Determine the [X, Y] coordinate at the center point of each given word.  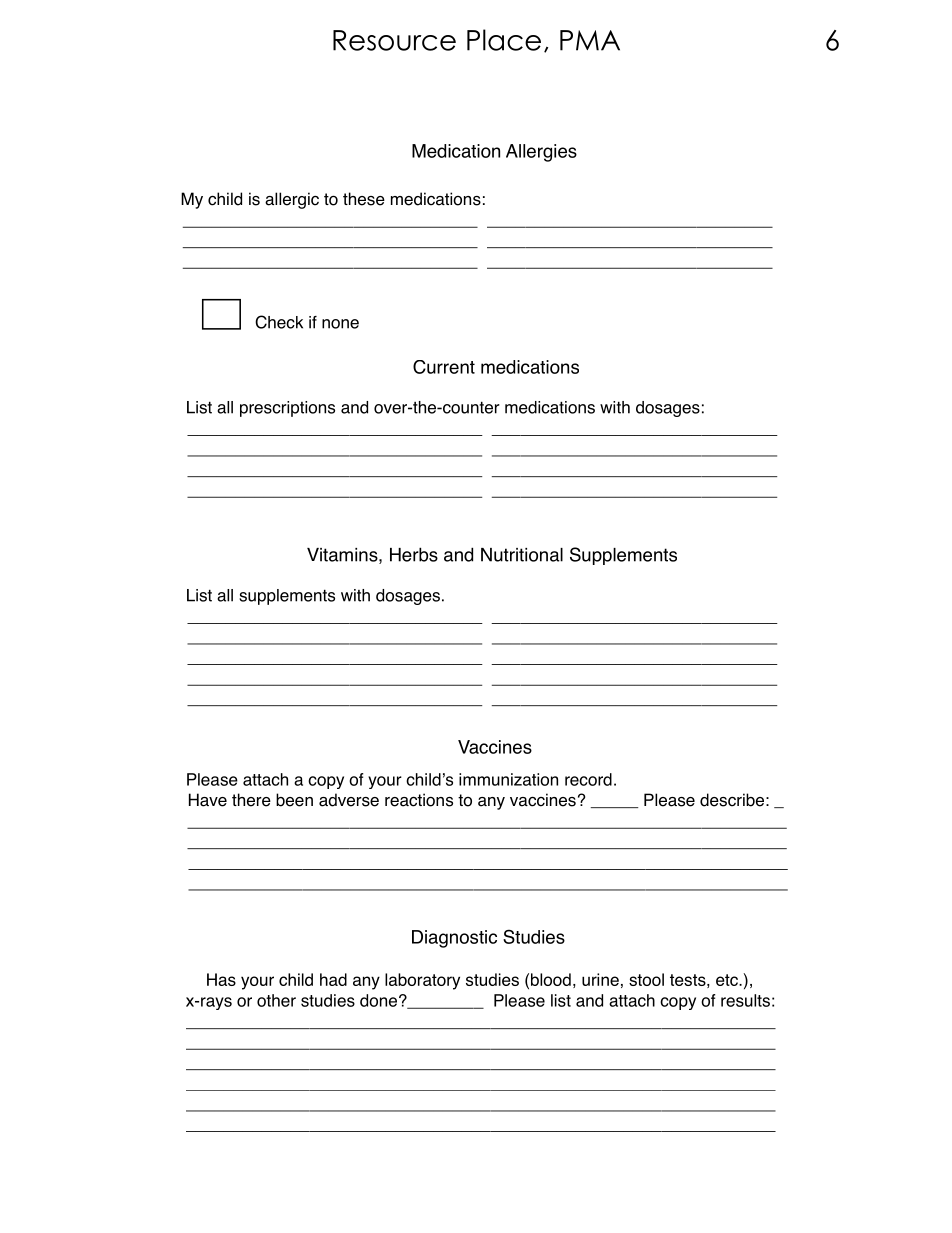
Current [444, 367]
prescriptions [287, 409]
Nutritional [522, 555]
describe [732, 800]
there [251, 800]
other [276, 1000]
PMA [590, 40]
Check [279, 322]
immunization [508, 779]
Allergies [541, 153]
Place [504, 40]
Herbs [414, 554]
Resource [394, 40]
